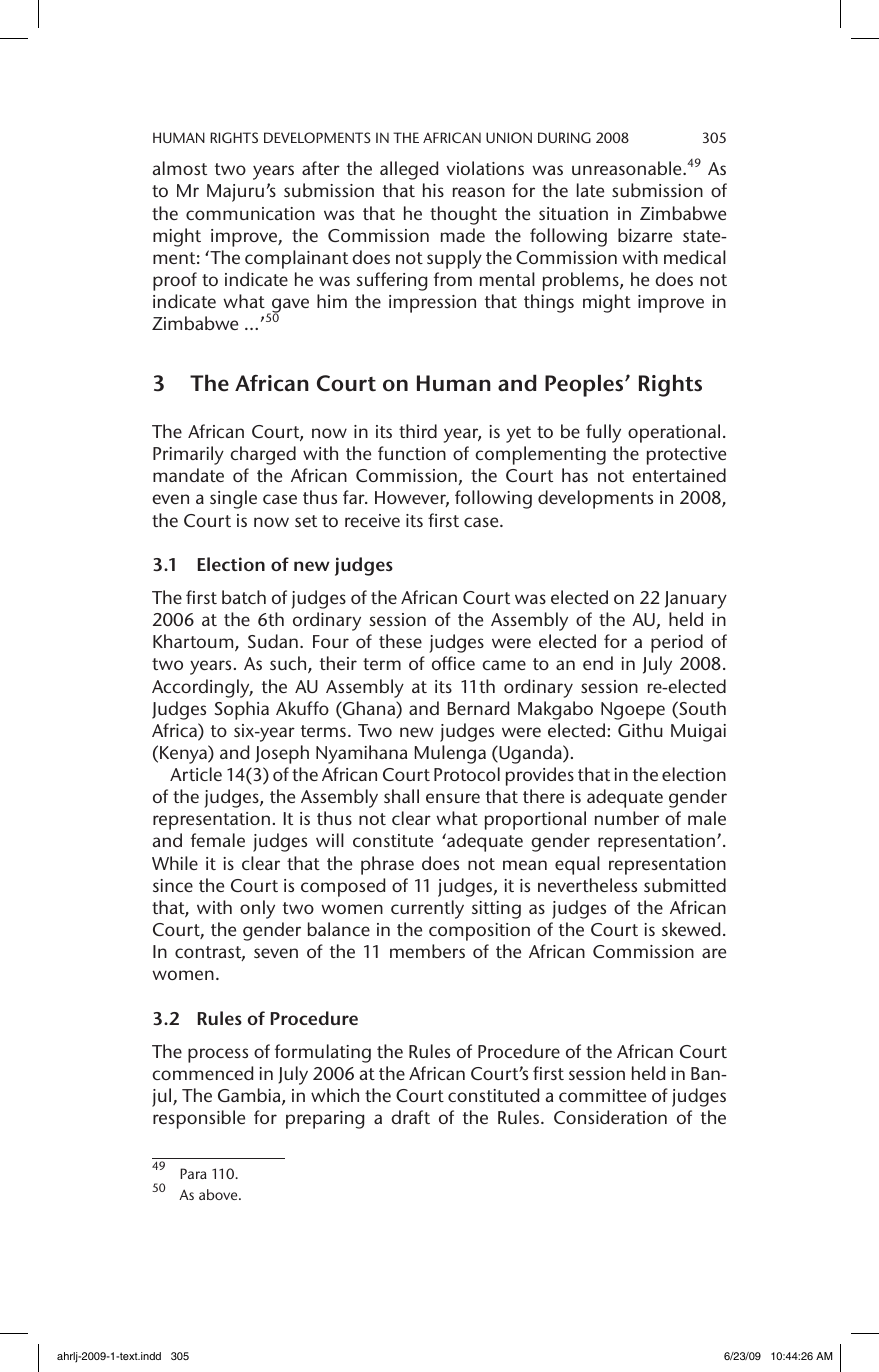  I want to click on his, so click(433, 190).
